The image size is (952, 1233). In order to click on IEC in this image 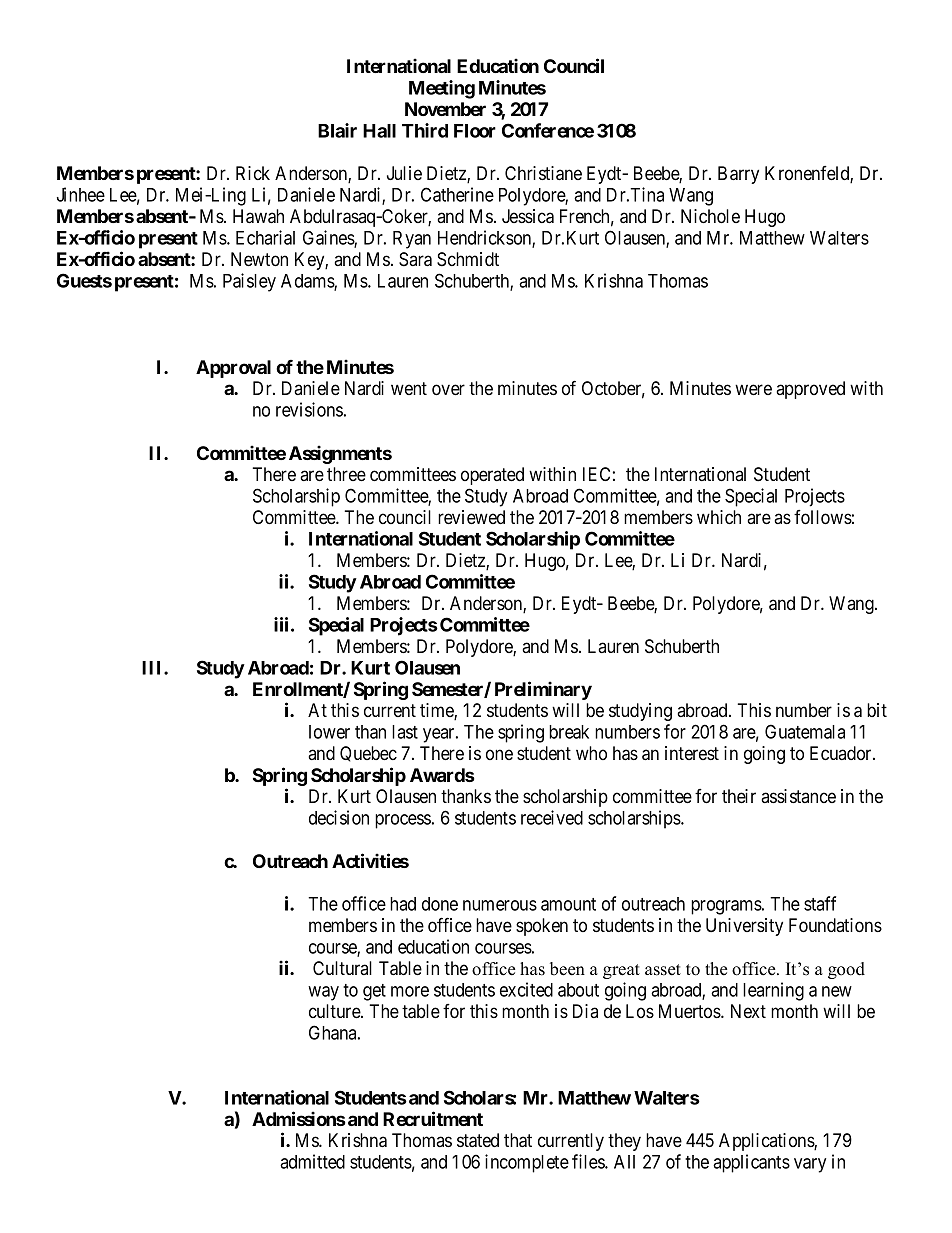, I will do `click(596, 474)`.
